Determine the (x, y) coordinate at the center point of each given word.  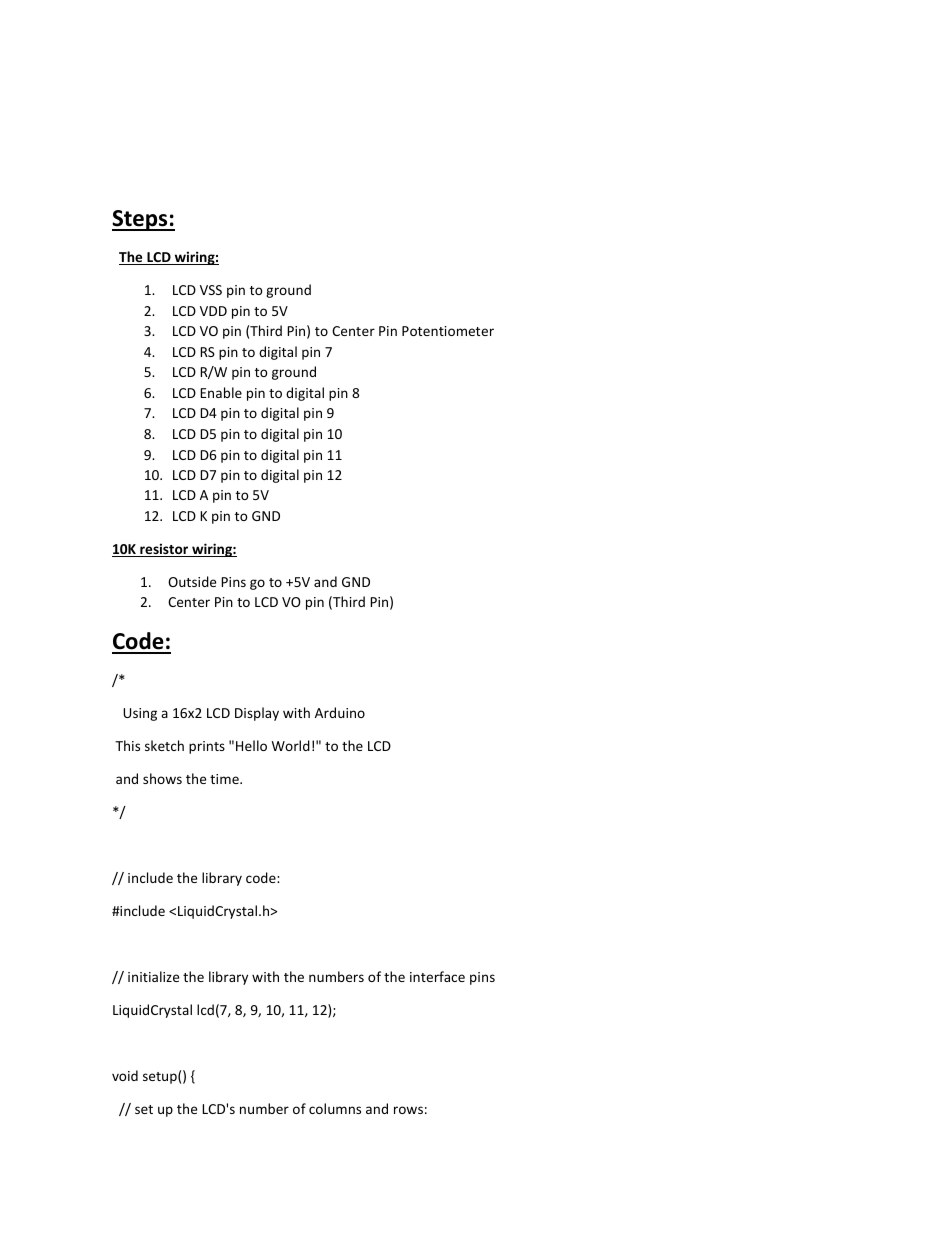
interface (437, 976)
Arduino (340, 712)
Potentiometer (448, 331)
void (125, 1075)
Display (257, 714)
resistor (164, 550)
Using (140, 714)
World (291, 745)
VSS (211, 290)
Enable (221, 392)
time (225, 779)
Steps (141, 220)
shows (162, 778)
